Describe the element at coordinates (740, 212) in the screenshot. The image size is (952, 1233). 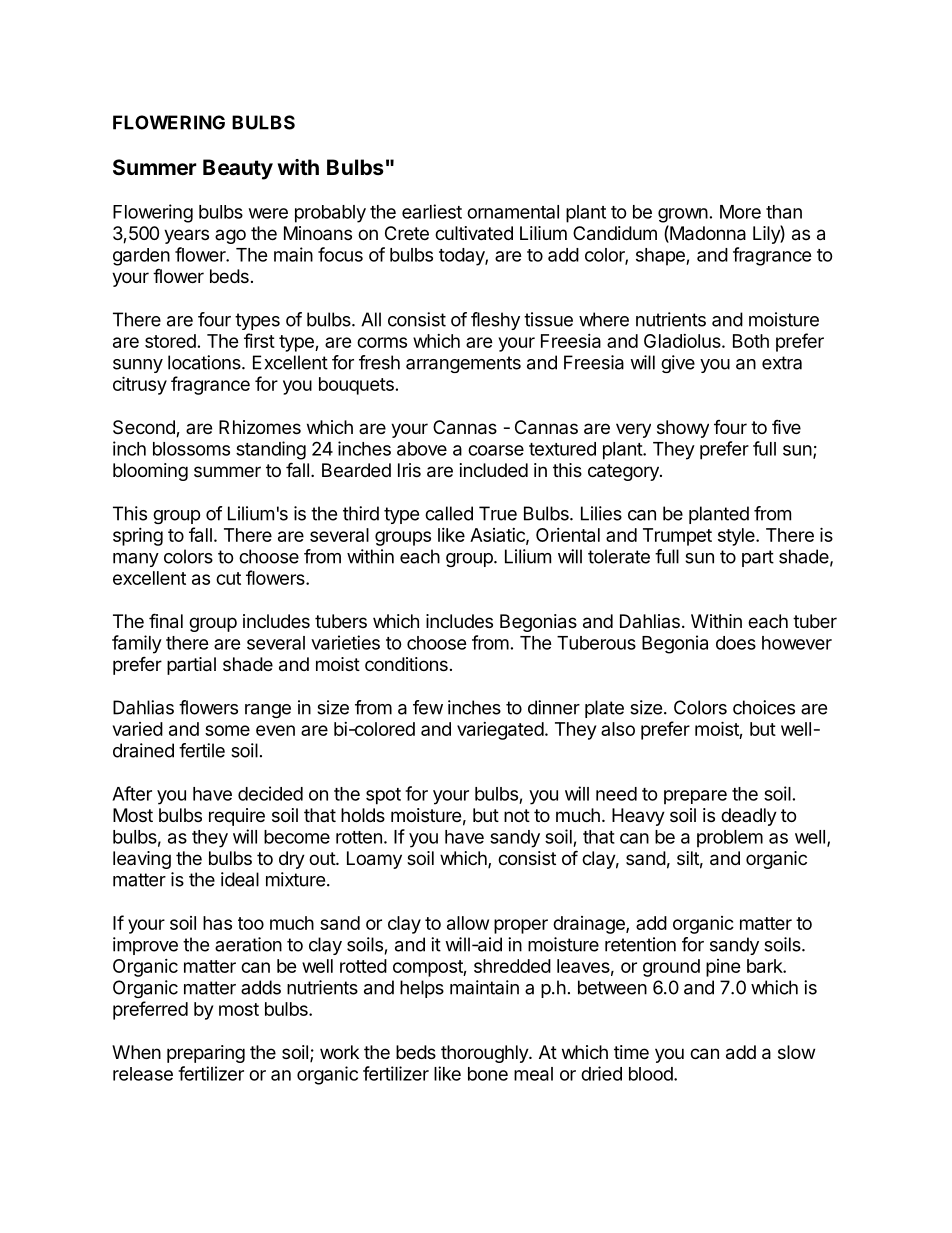
I see `More` at that location.
